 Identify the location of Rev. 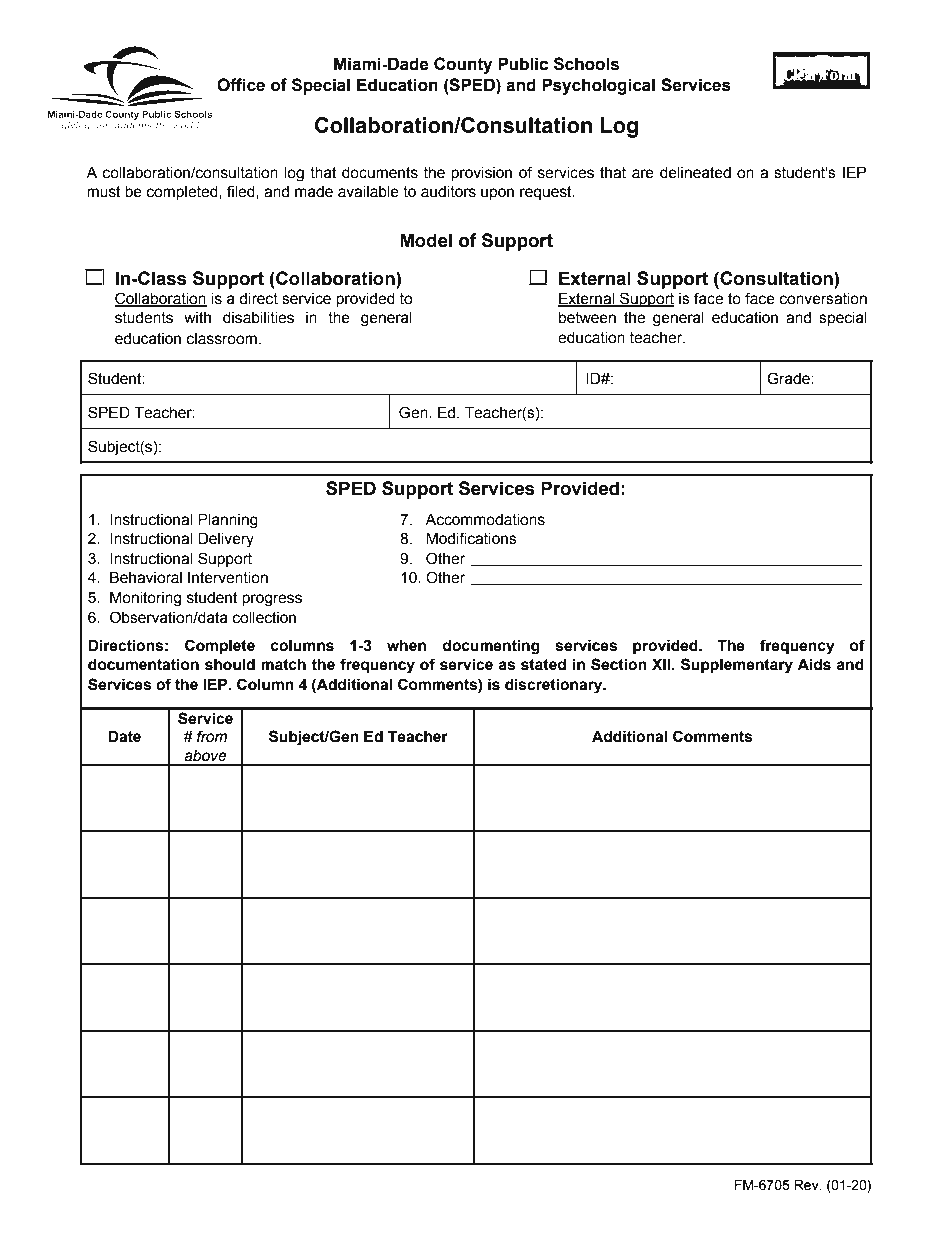
(807, 1185).
